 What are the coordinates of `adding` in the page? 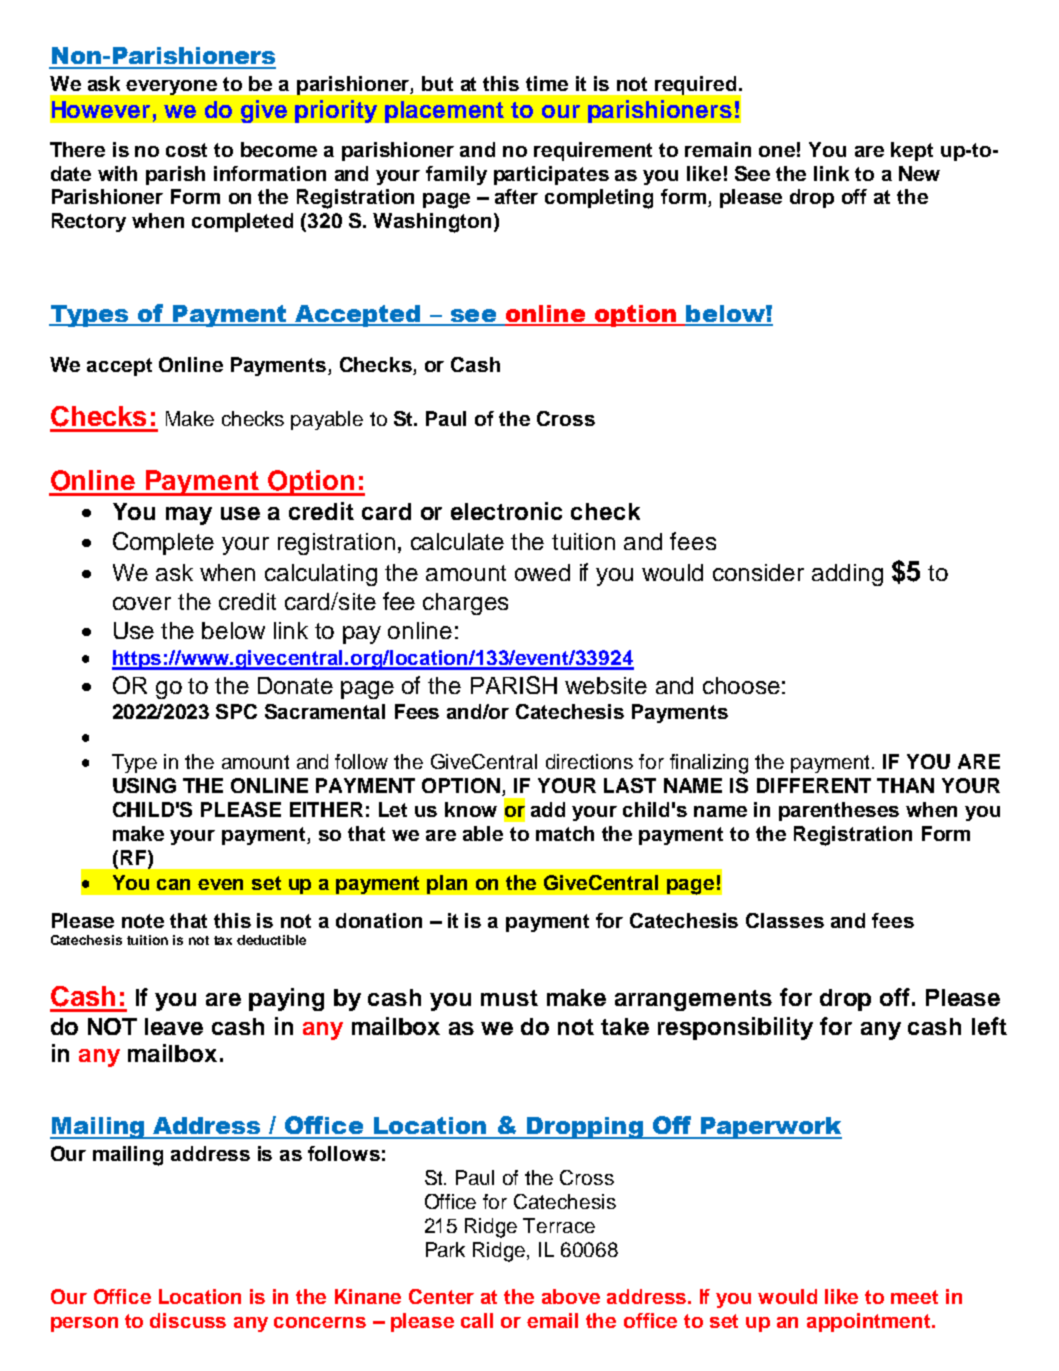 It's located at (847, 575).
